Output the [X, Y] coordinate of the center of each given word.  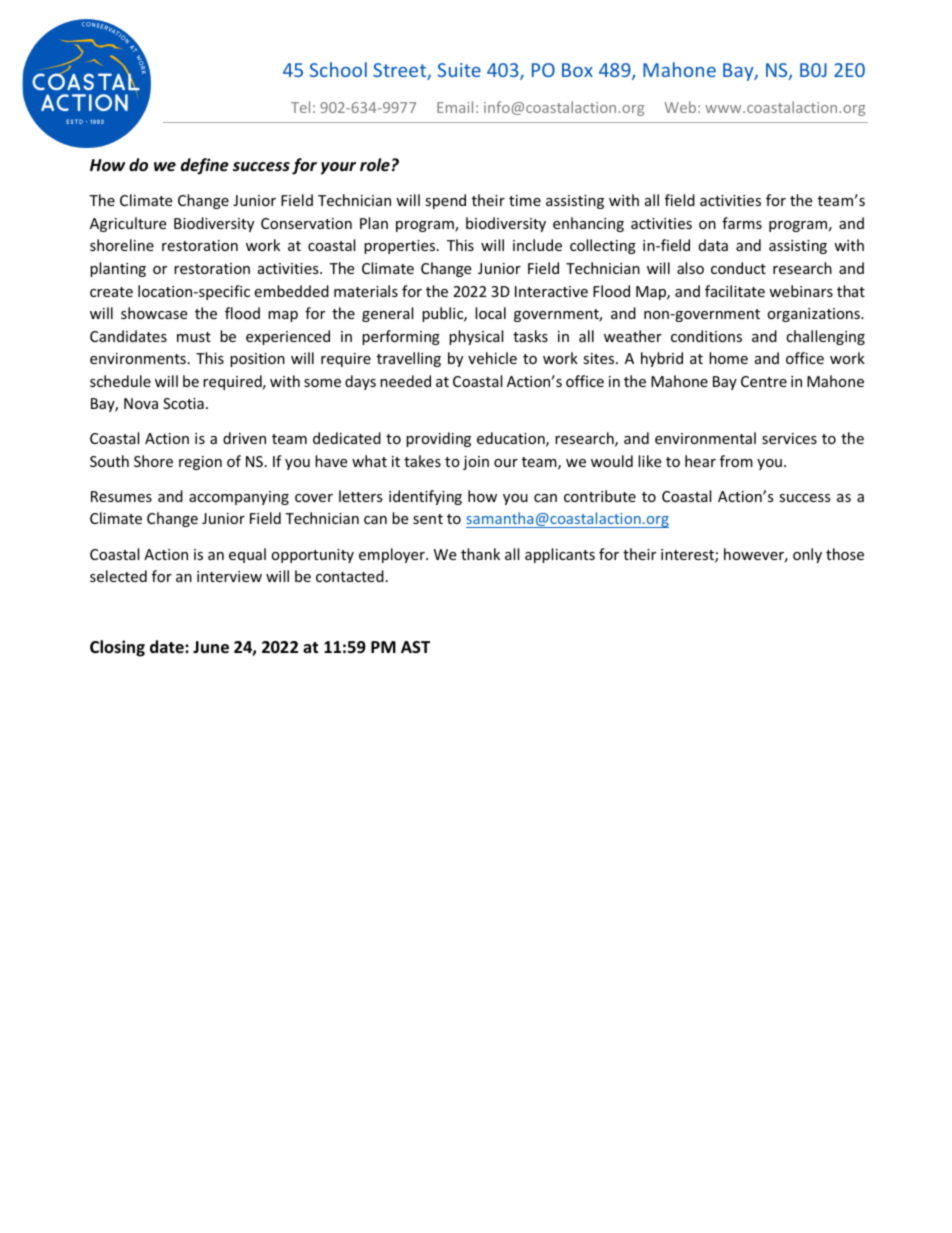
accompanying [239, 498]
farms [742, 223]
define [205, 166]
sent [428, 519]
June [211, 647]
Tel [300, 107]
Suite [459, 70]
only [807, 555]
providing [438, 439]
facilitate [735, 291]
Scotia [183, 403]
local [490, 313]
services [789, 438]
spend [445, 201]
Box [577, 70]
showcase [154, 313]
